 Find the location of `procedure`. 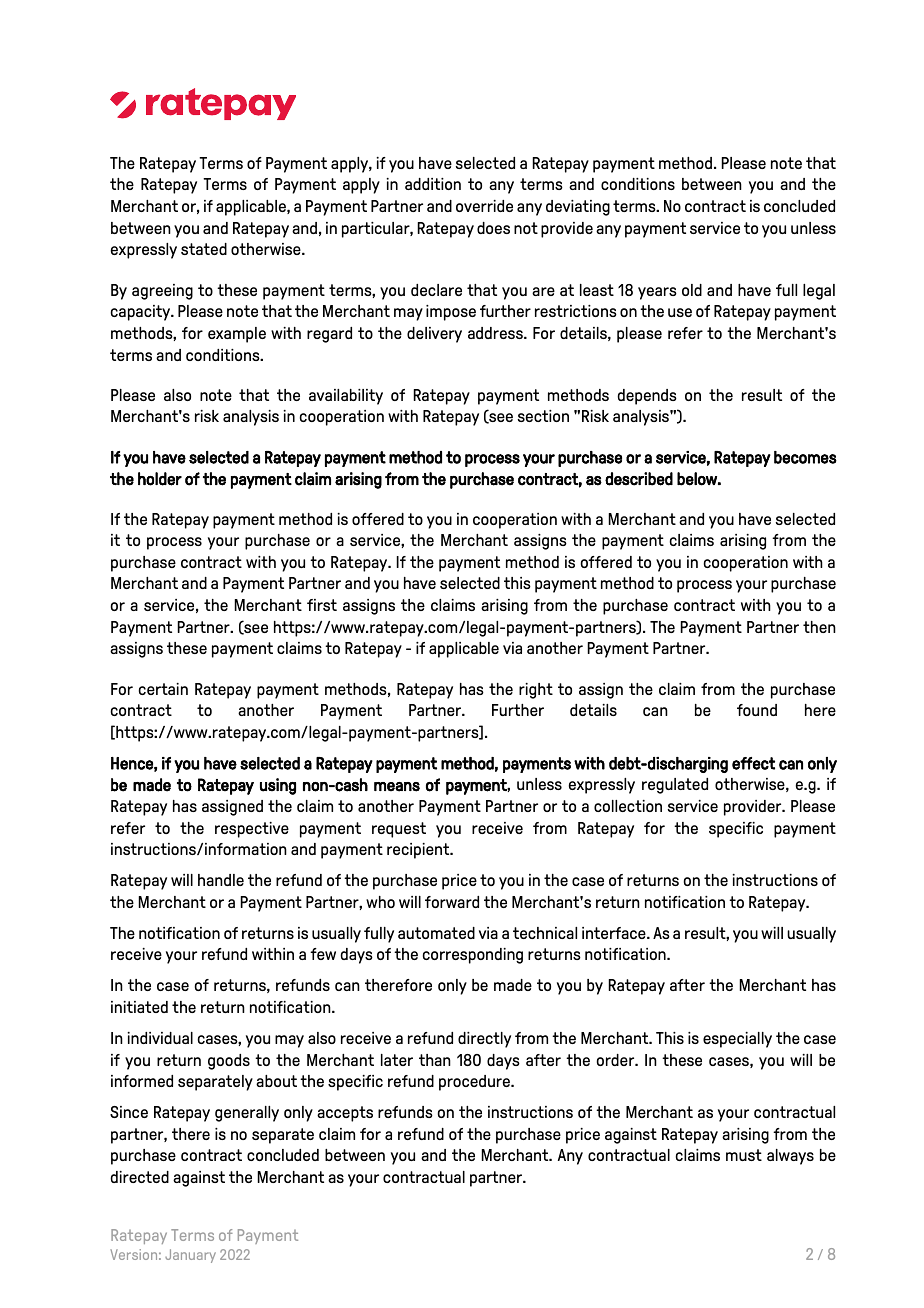

procedure is located at coordinates (475, 1083).
